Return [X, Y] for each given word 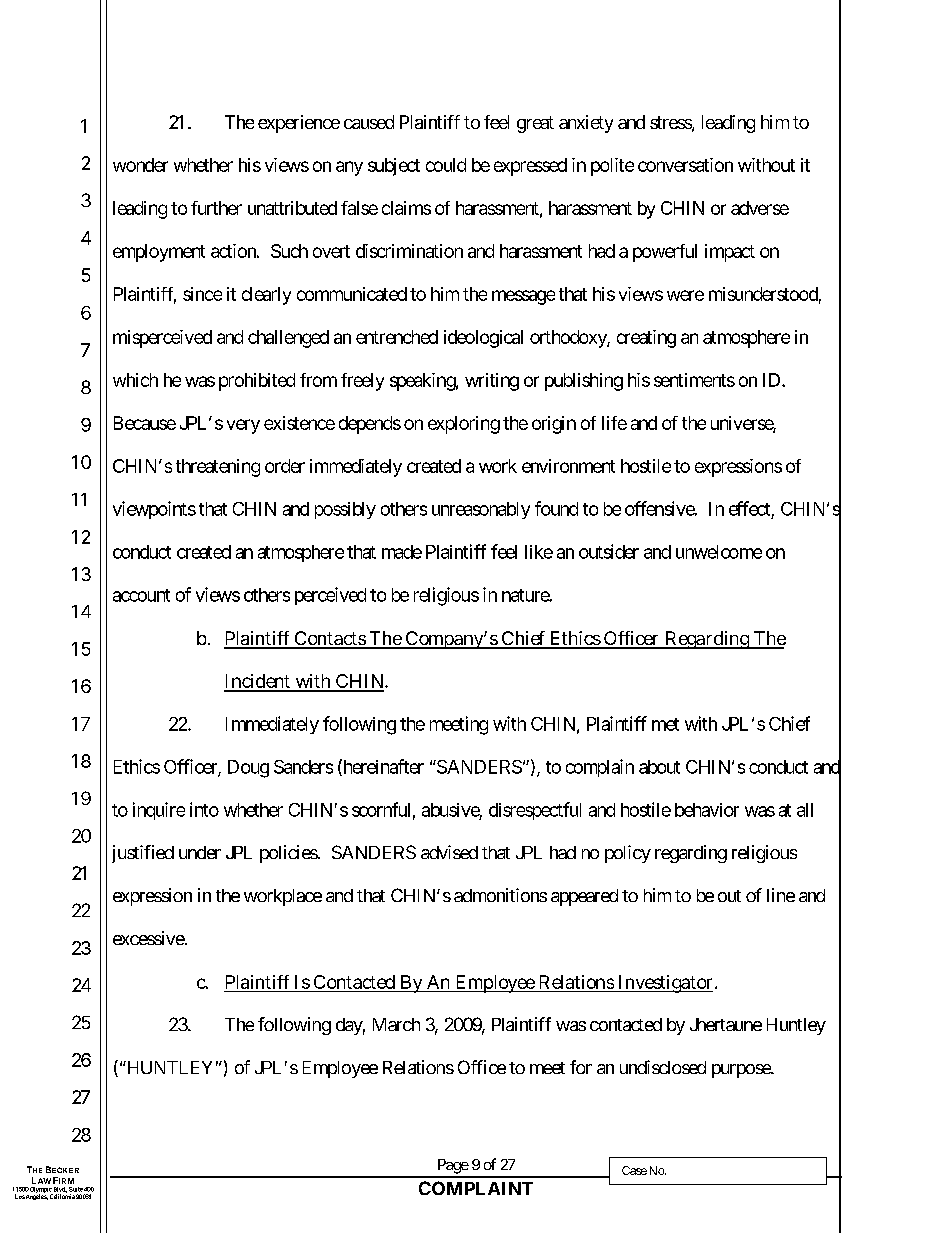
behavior [707, 810]
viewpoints [154, 510]
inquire [159, 811]
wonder [140, 165]
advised [449, 852]
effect [749, 508]
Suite [76, 1189]
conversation [685, 165]
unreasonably [481, 510]
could [446, 165]
